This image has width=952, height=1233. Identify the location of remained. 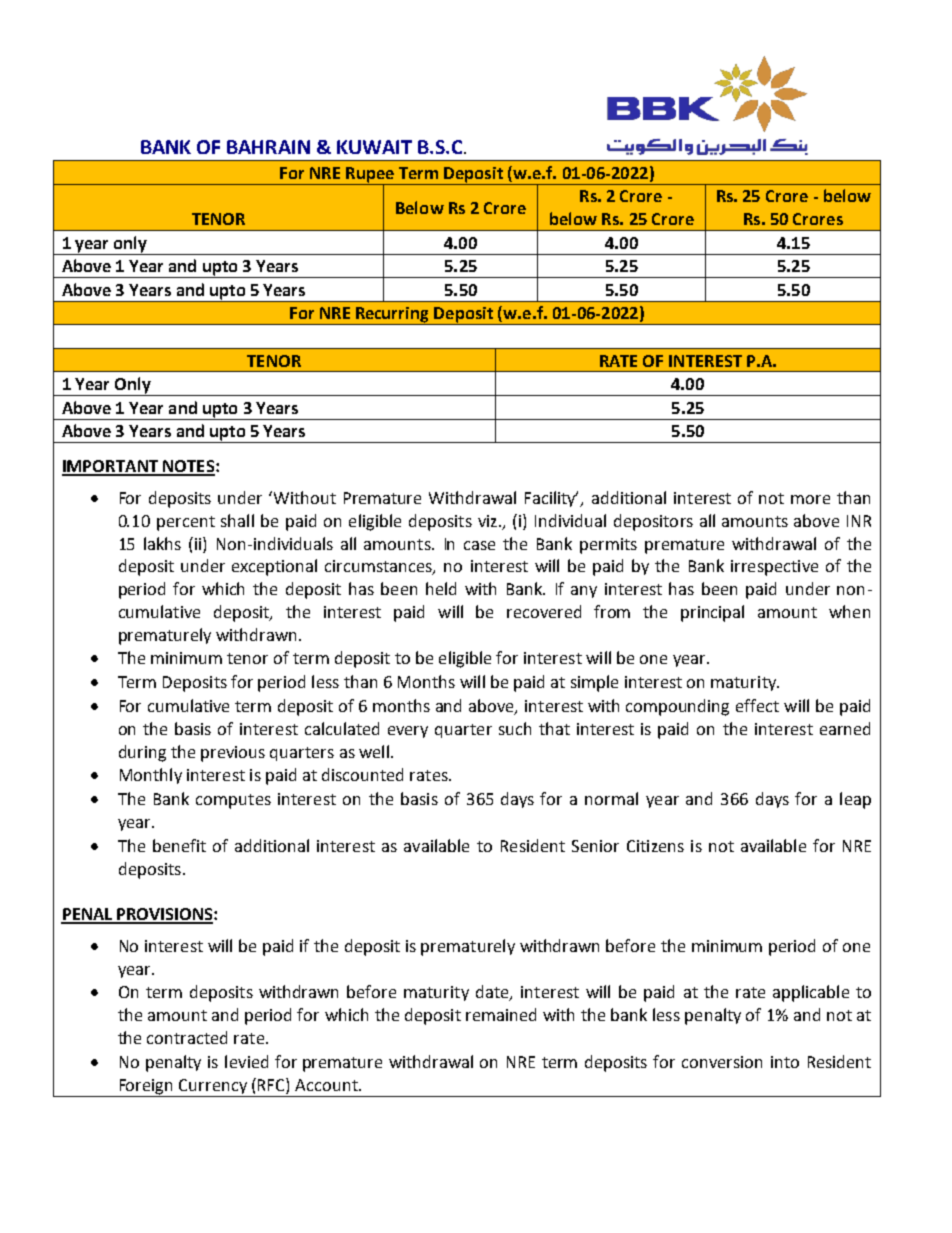
(501, 1014).
